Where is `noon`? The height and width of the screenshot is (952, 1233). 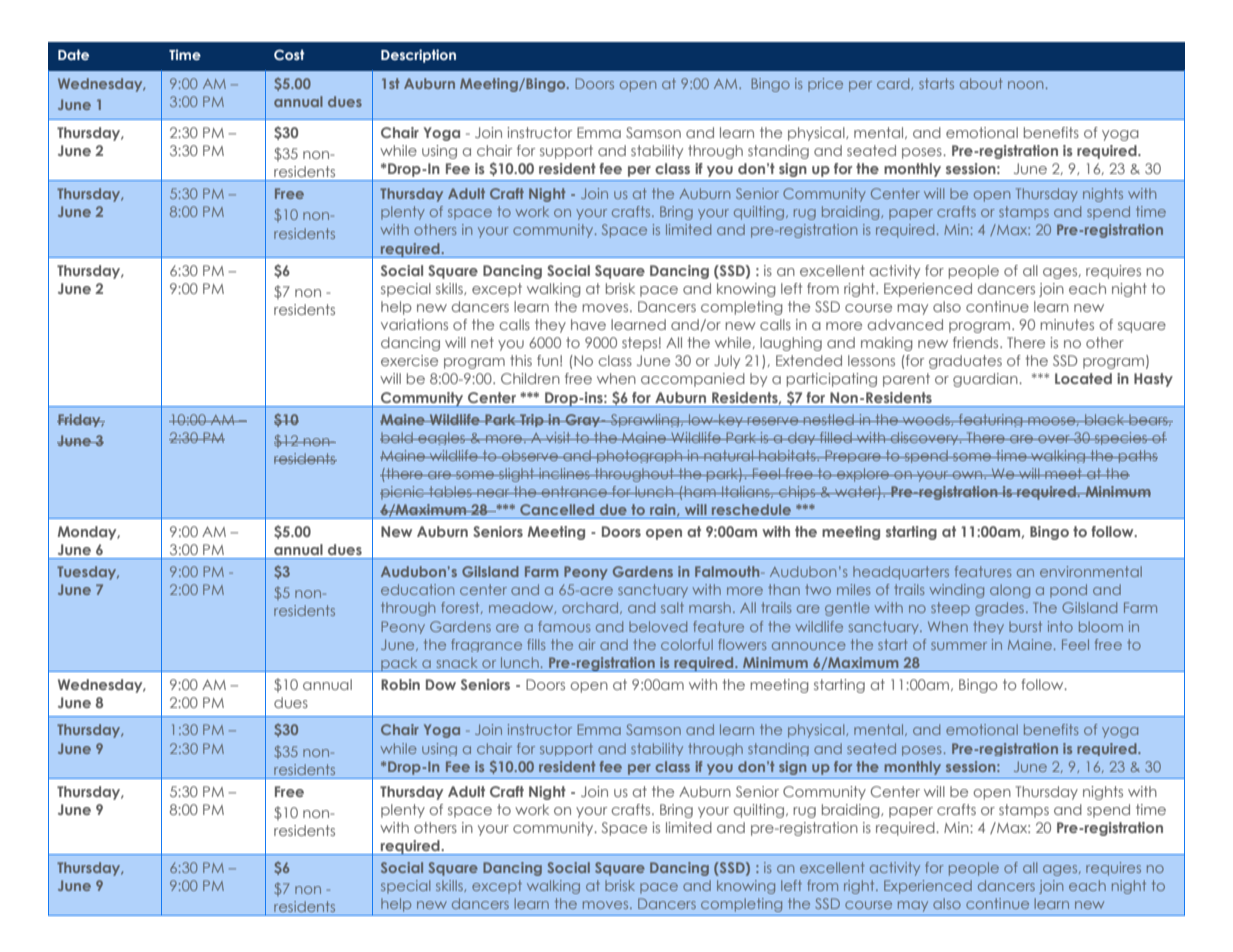 noon is located at coordinates (1025, 85).
